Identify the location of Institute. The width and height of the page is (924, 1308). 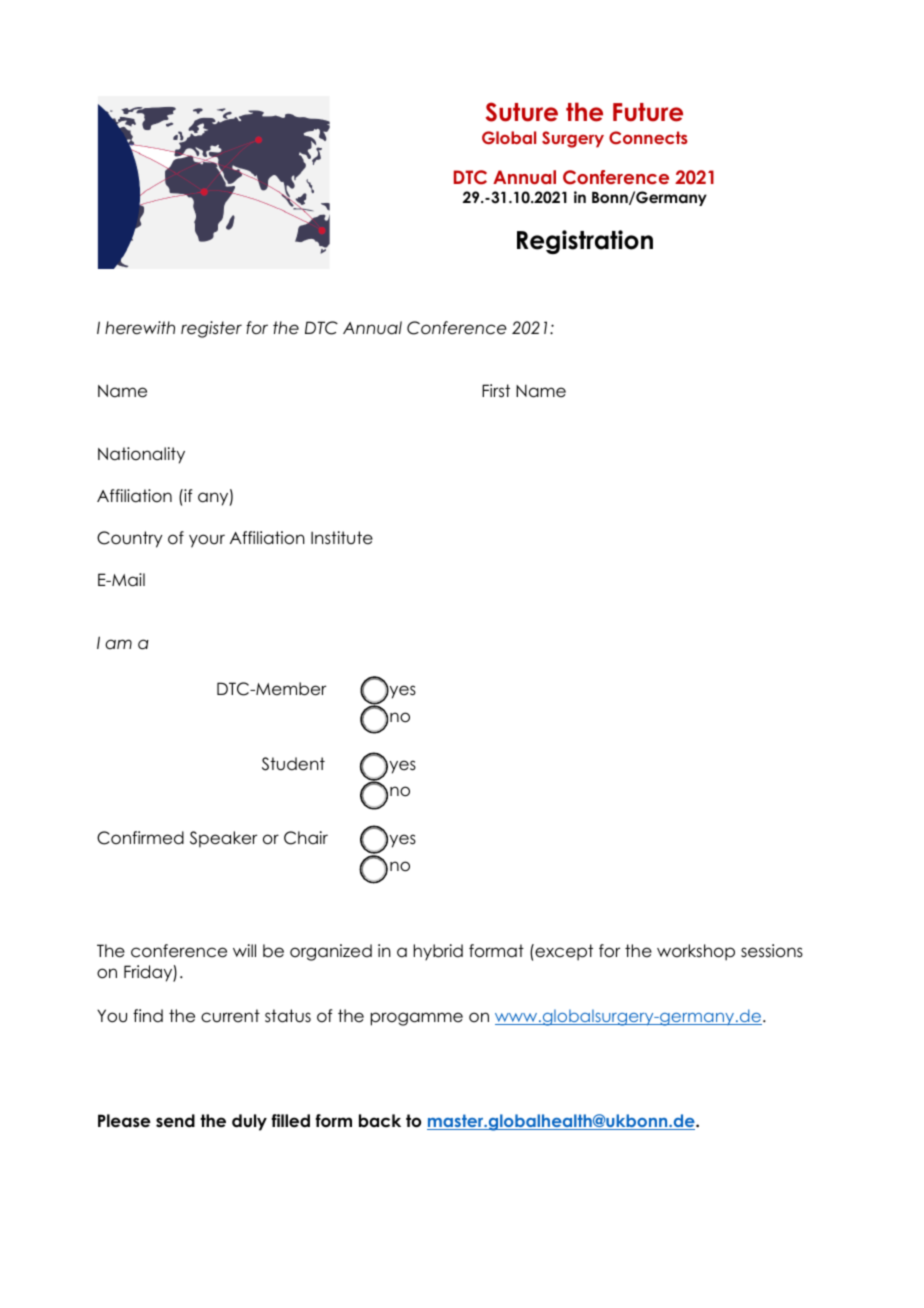
(342, 538).
